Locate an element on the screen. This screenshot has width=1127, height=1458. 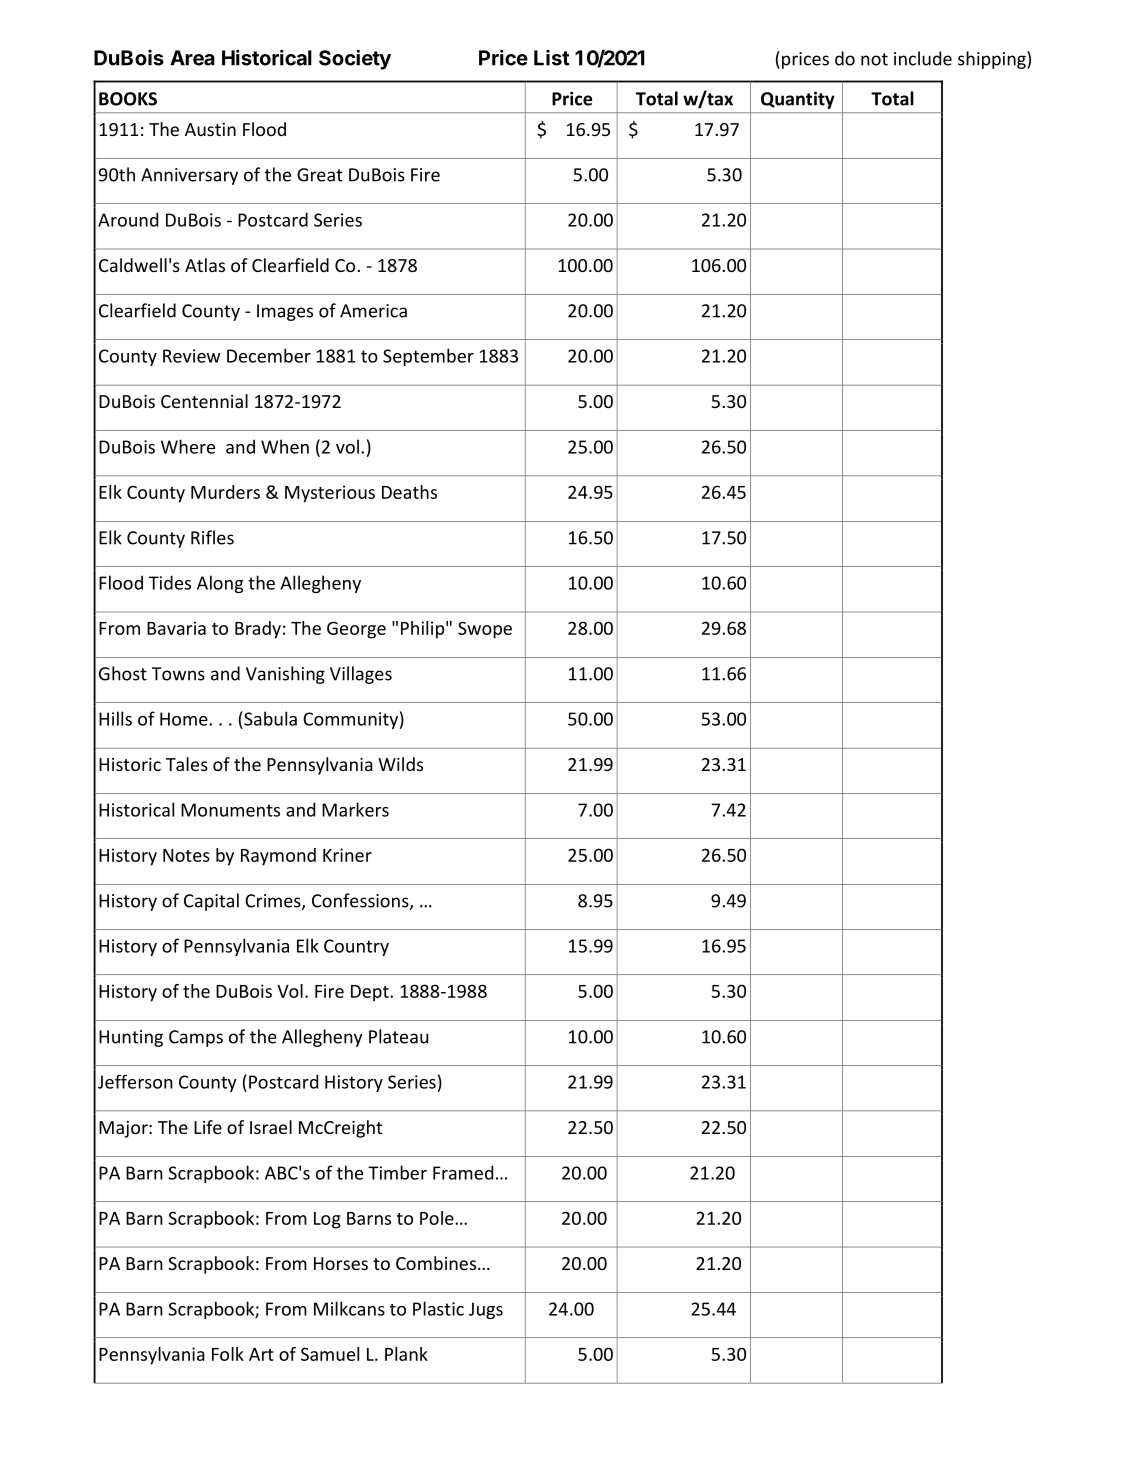
List is located at coordinates (552, 58).
